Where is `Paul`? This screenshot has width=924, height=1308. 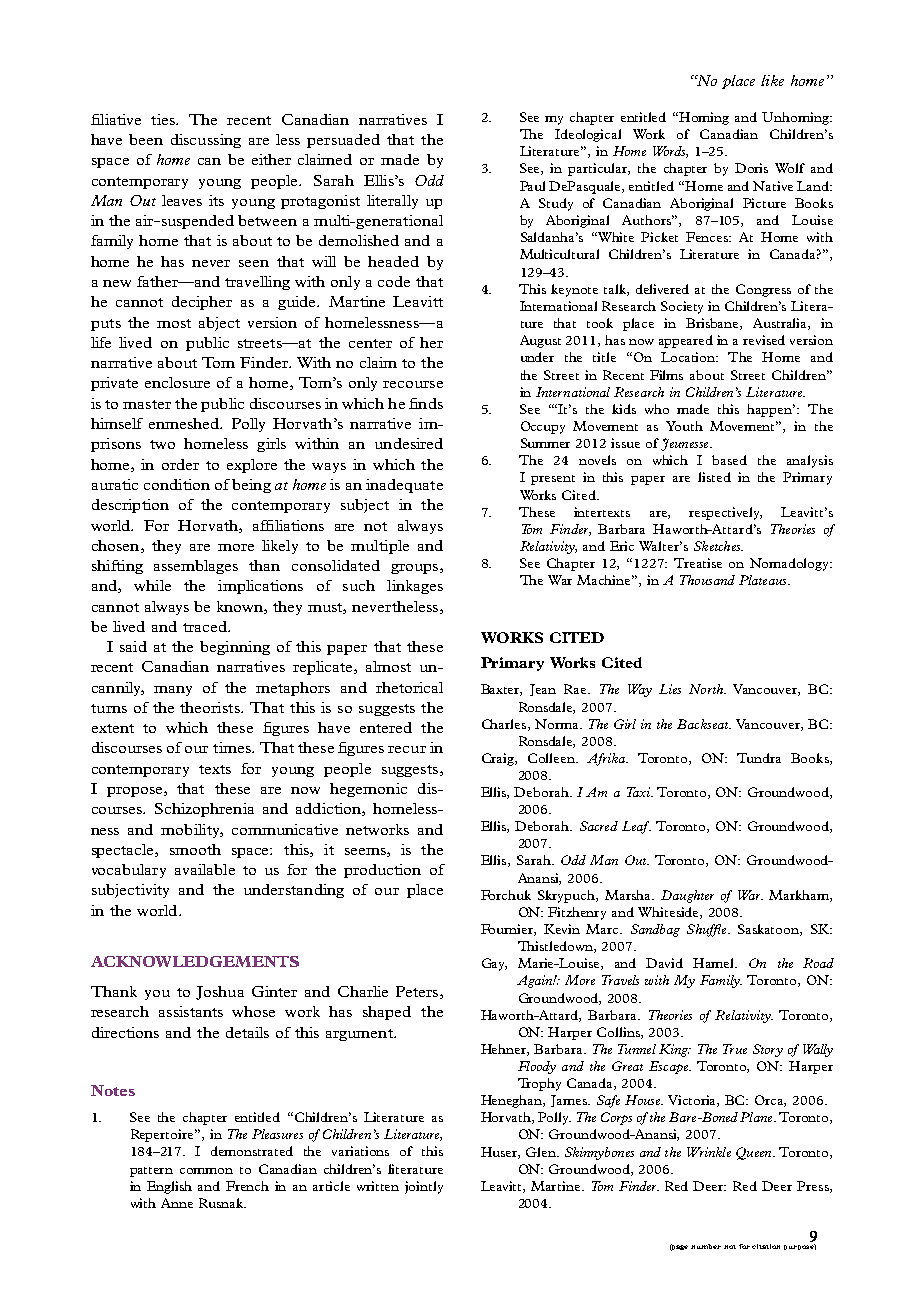
Paul is located at coordinates (532, 186).
